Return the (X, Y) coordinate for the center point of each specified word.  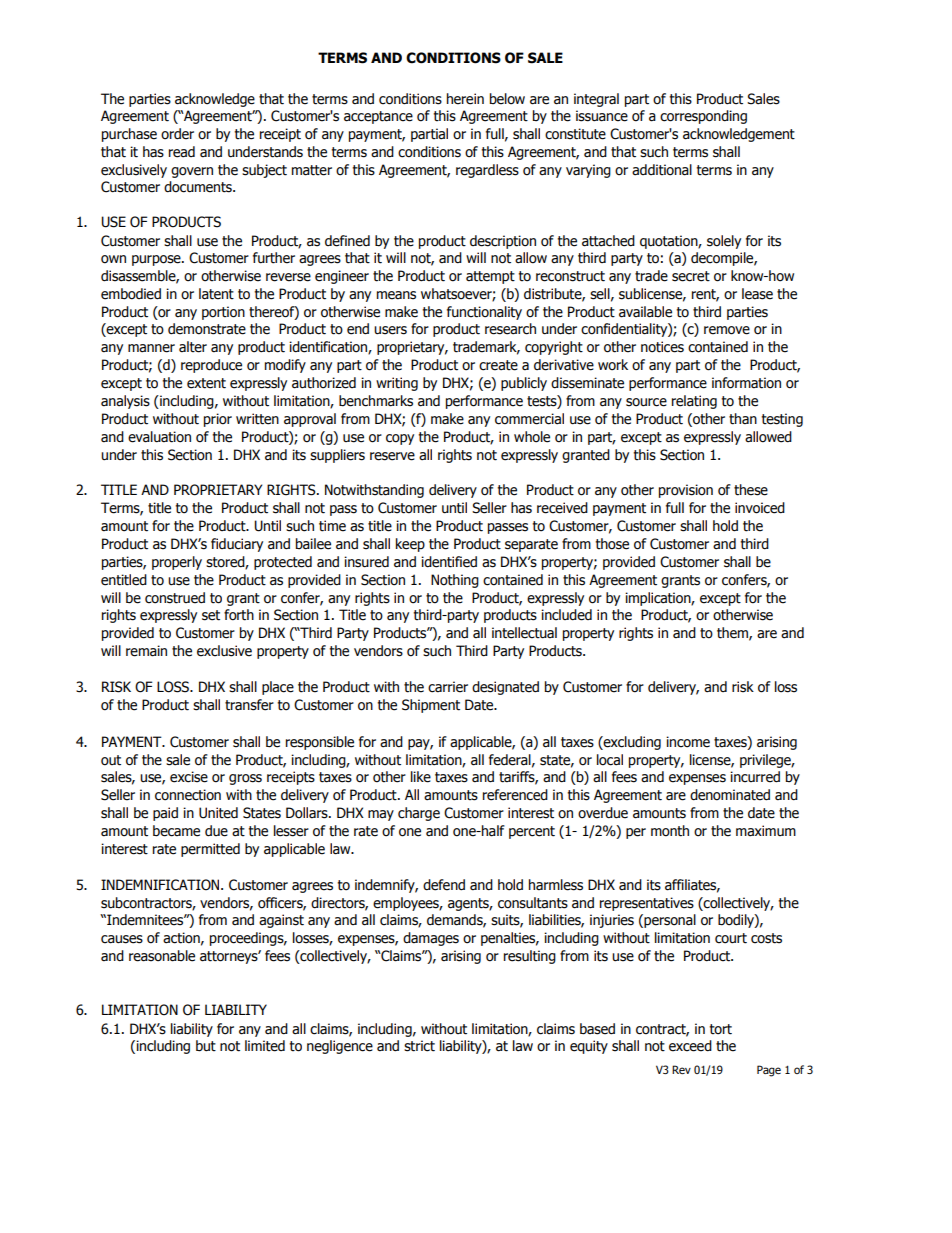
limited (265, 1046)
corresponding (703, 117)
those (612, 544)
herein (465, 99)
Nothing (455, 581)
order (177, 134)
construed (175, 598)
